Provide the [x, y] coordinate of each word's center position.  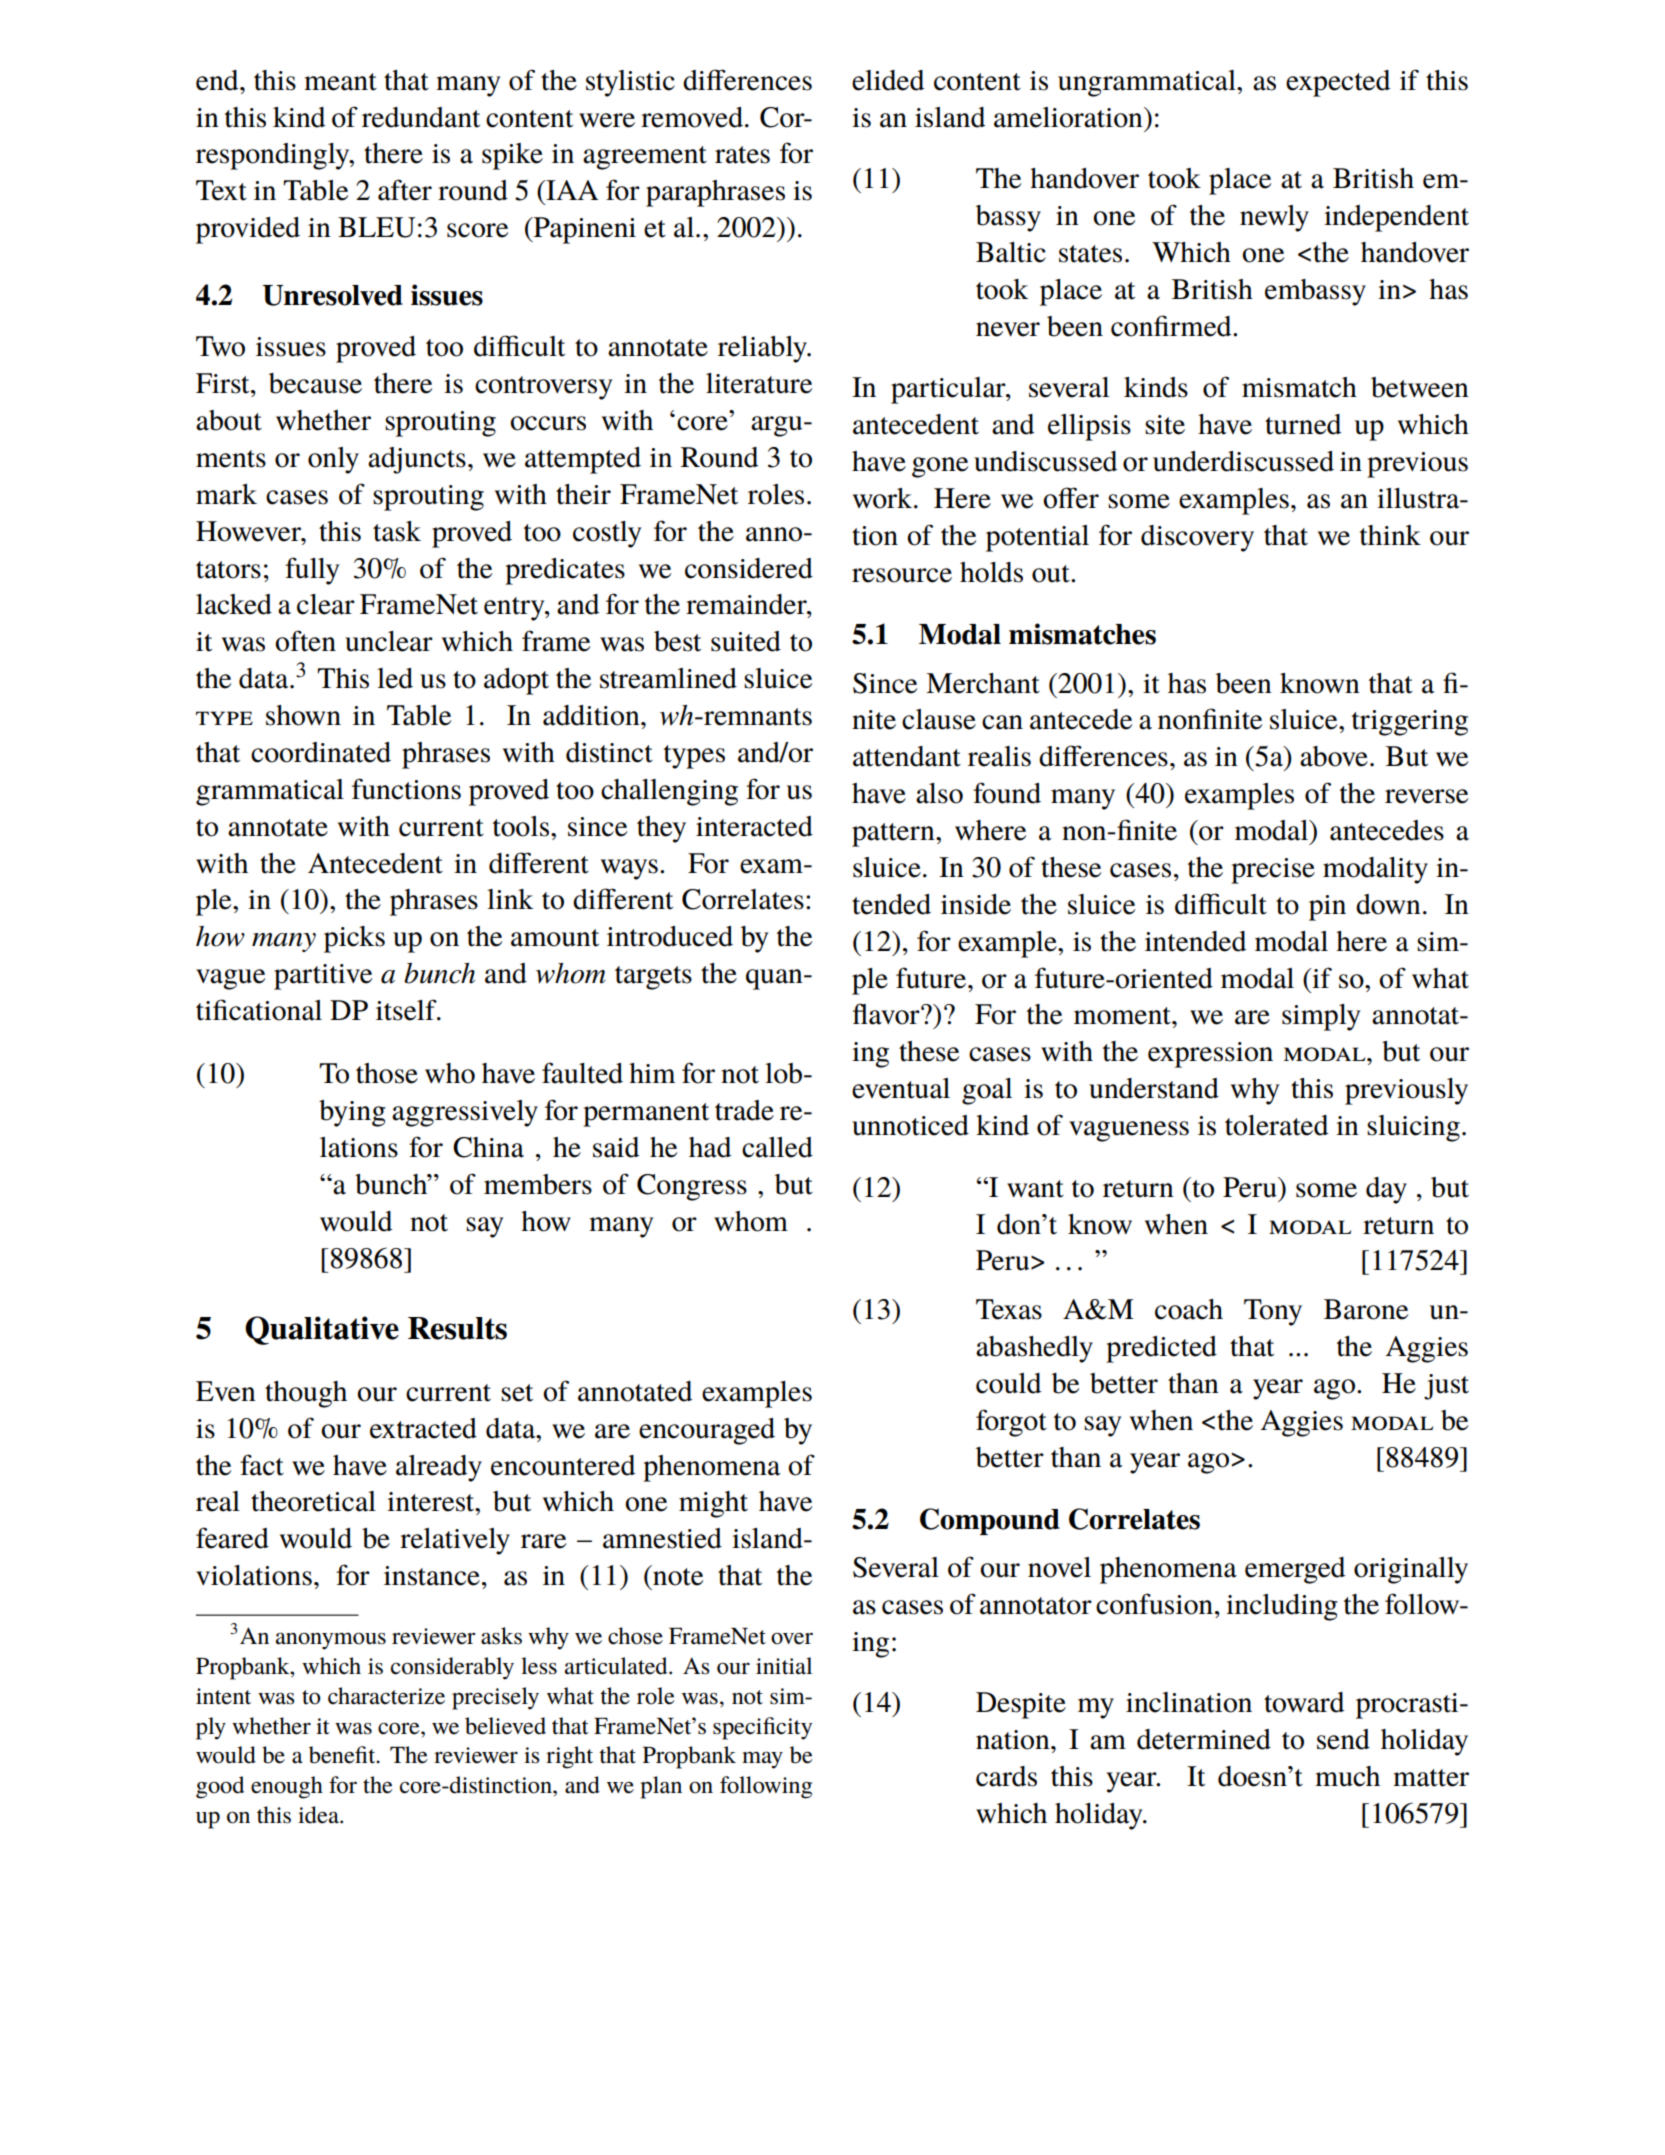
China [488, 1147]
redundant [421, 117]
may [762, 1760]
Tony [1273, 1312]
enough [287, 1787]
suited [746, 641]
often [305, 641]
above [1334, 756]
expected [1338, 83]
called [777, 1147]
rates [742, 155]
